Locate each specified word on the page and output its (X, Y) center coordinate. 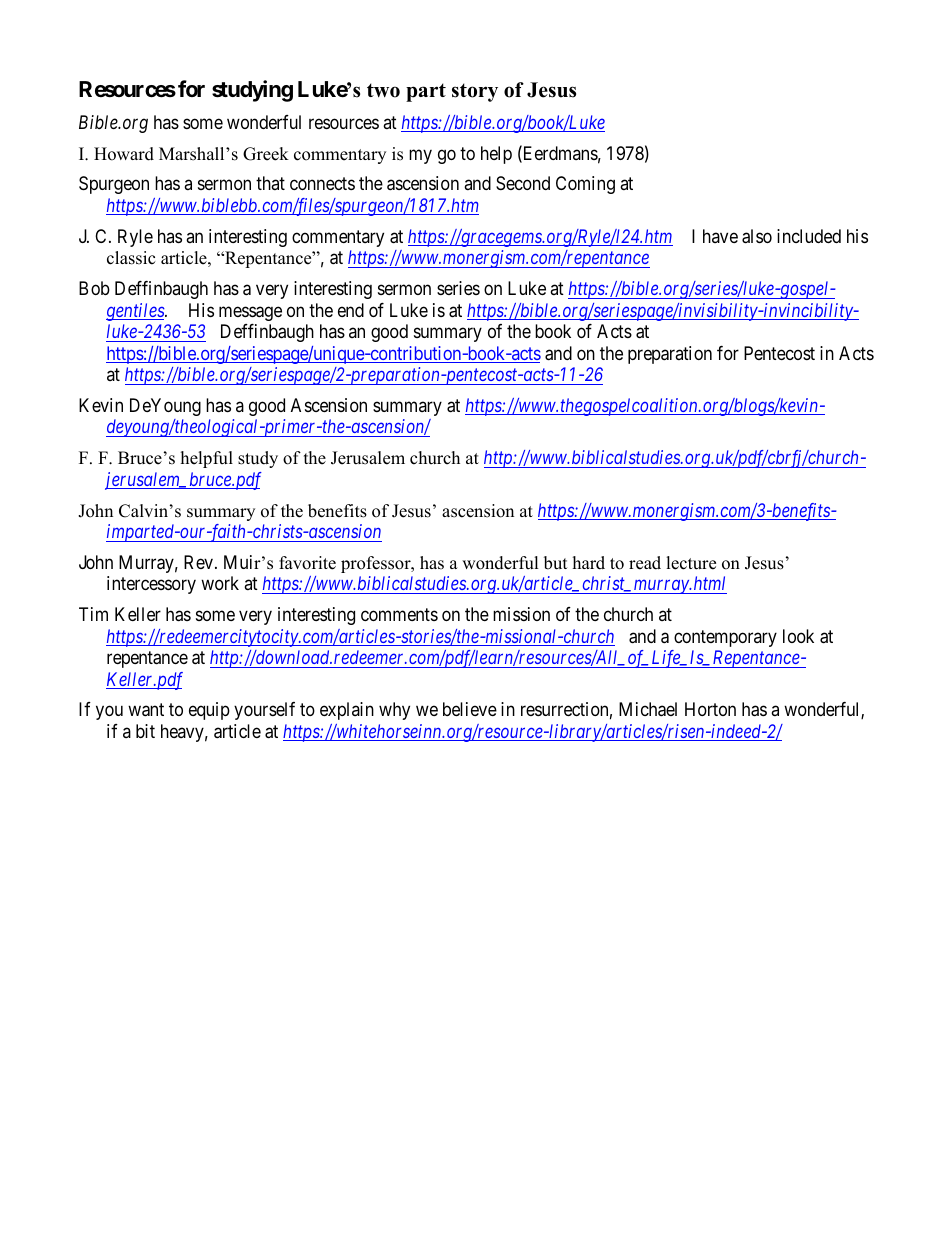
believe (470, 709)
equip (209, 711)
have (720, 236)
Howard (124, 154)
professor (377, 564)
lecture (691, 563)
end (351, 310)
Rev (200, 562)
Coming (585, 185)
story (475, 92)
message (250, 313)
